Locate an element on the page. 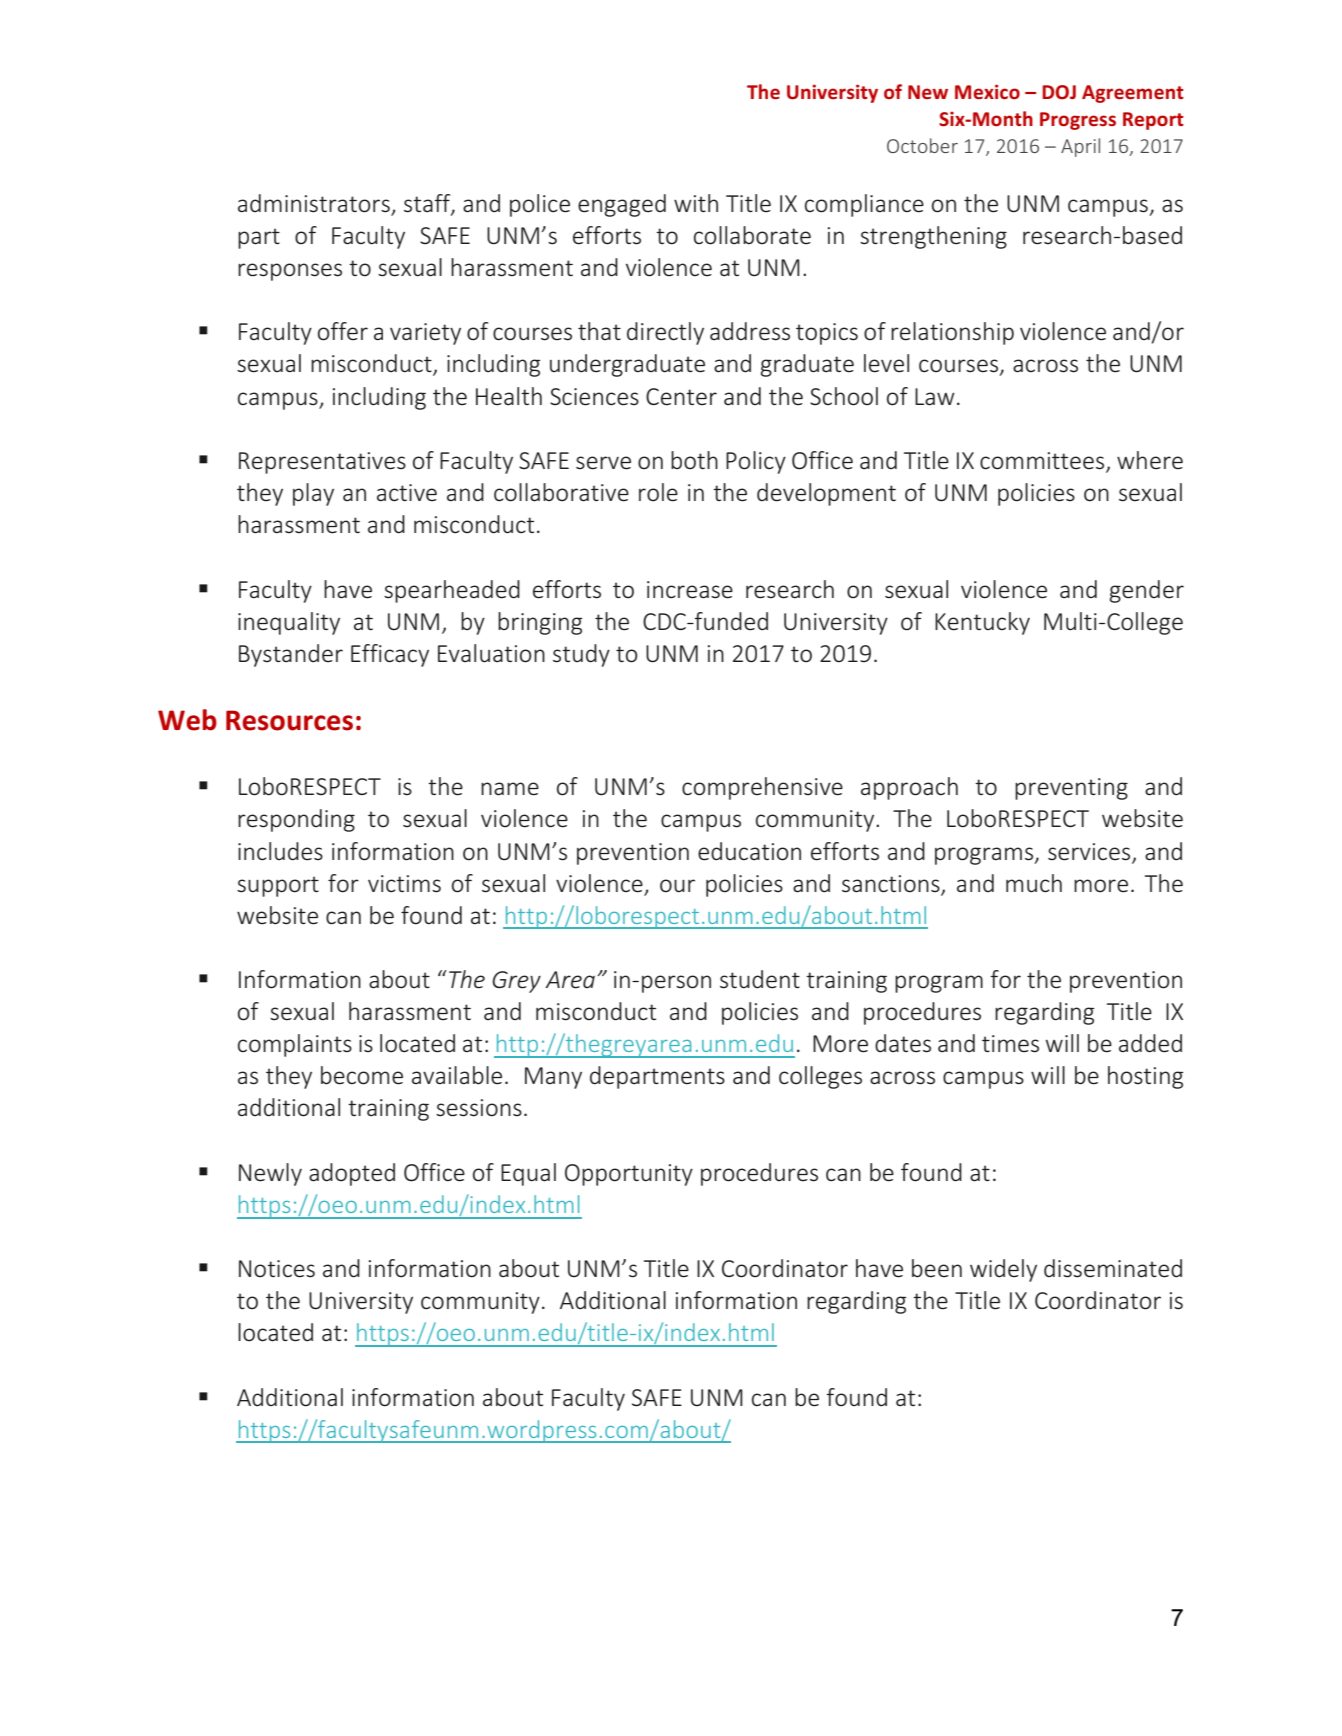 The height and width of the page is (1736, 1342). adopted is located at coordinates (352, 1174).
